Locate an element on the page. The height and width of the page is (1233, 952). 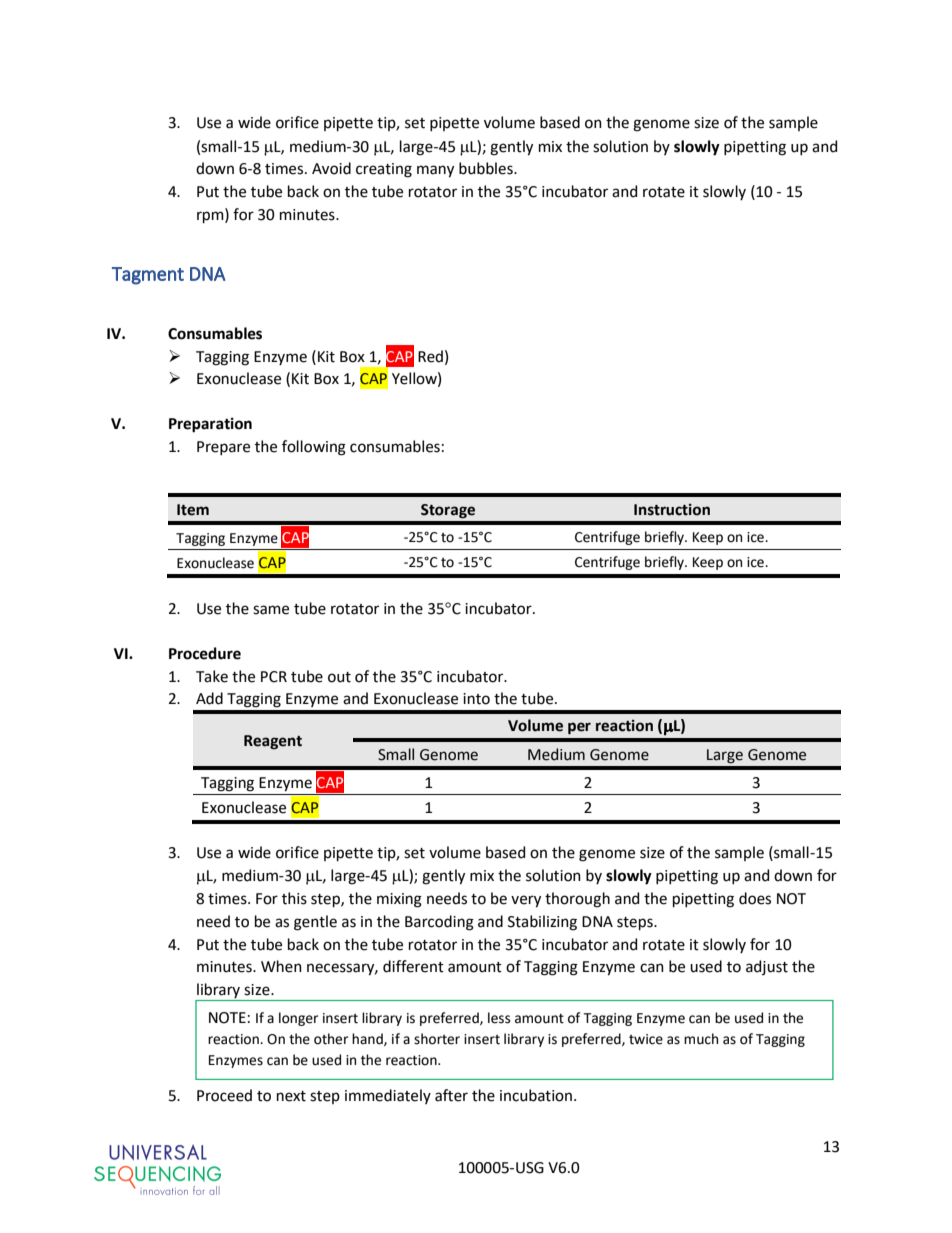
much is located at coordinates (701, 1039).
